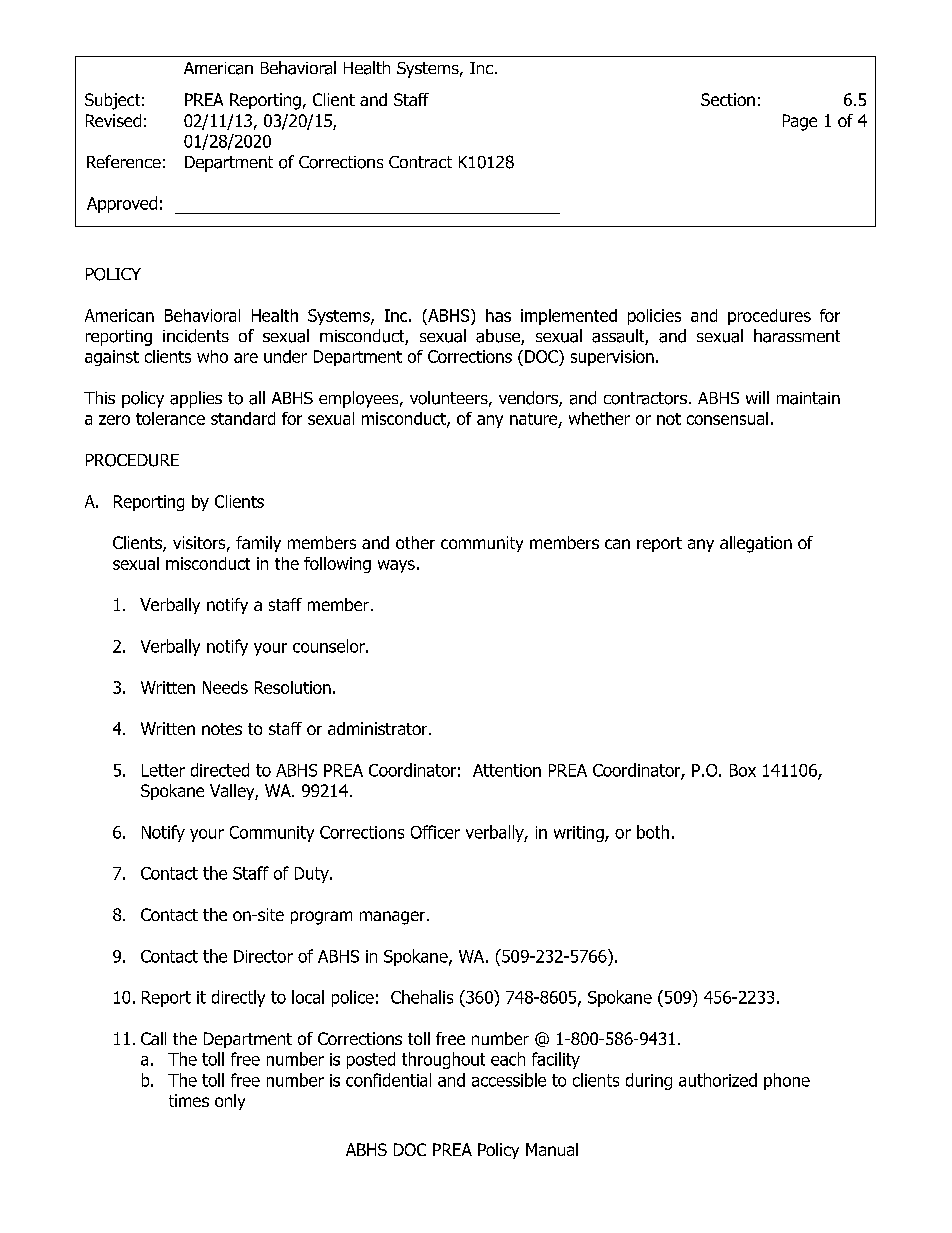 Image resolution: width=952 pixels, height=1233 pixels. I want to click on applies, so click(196, 399).
